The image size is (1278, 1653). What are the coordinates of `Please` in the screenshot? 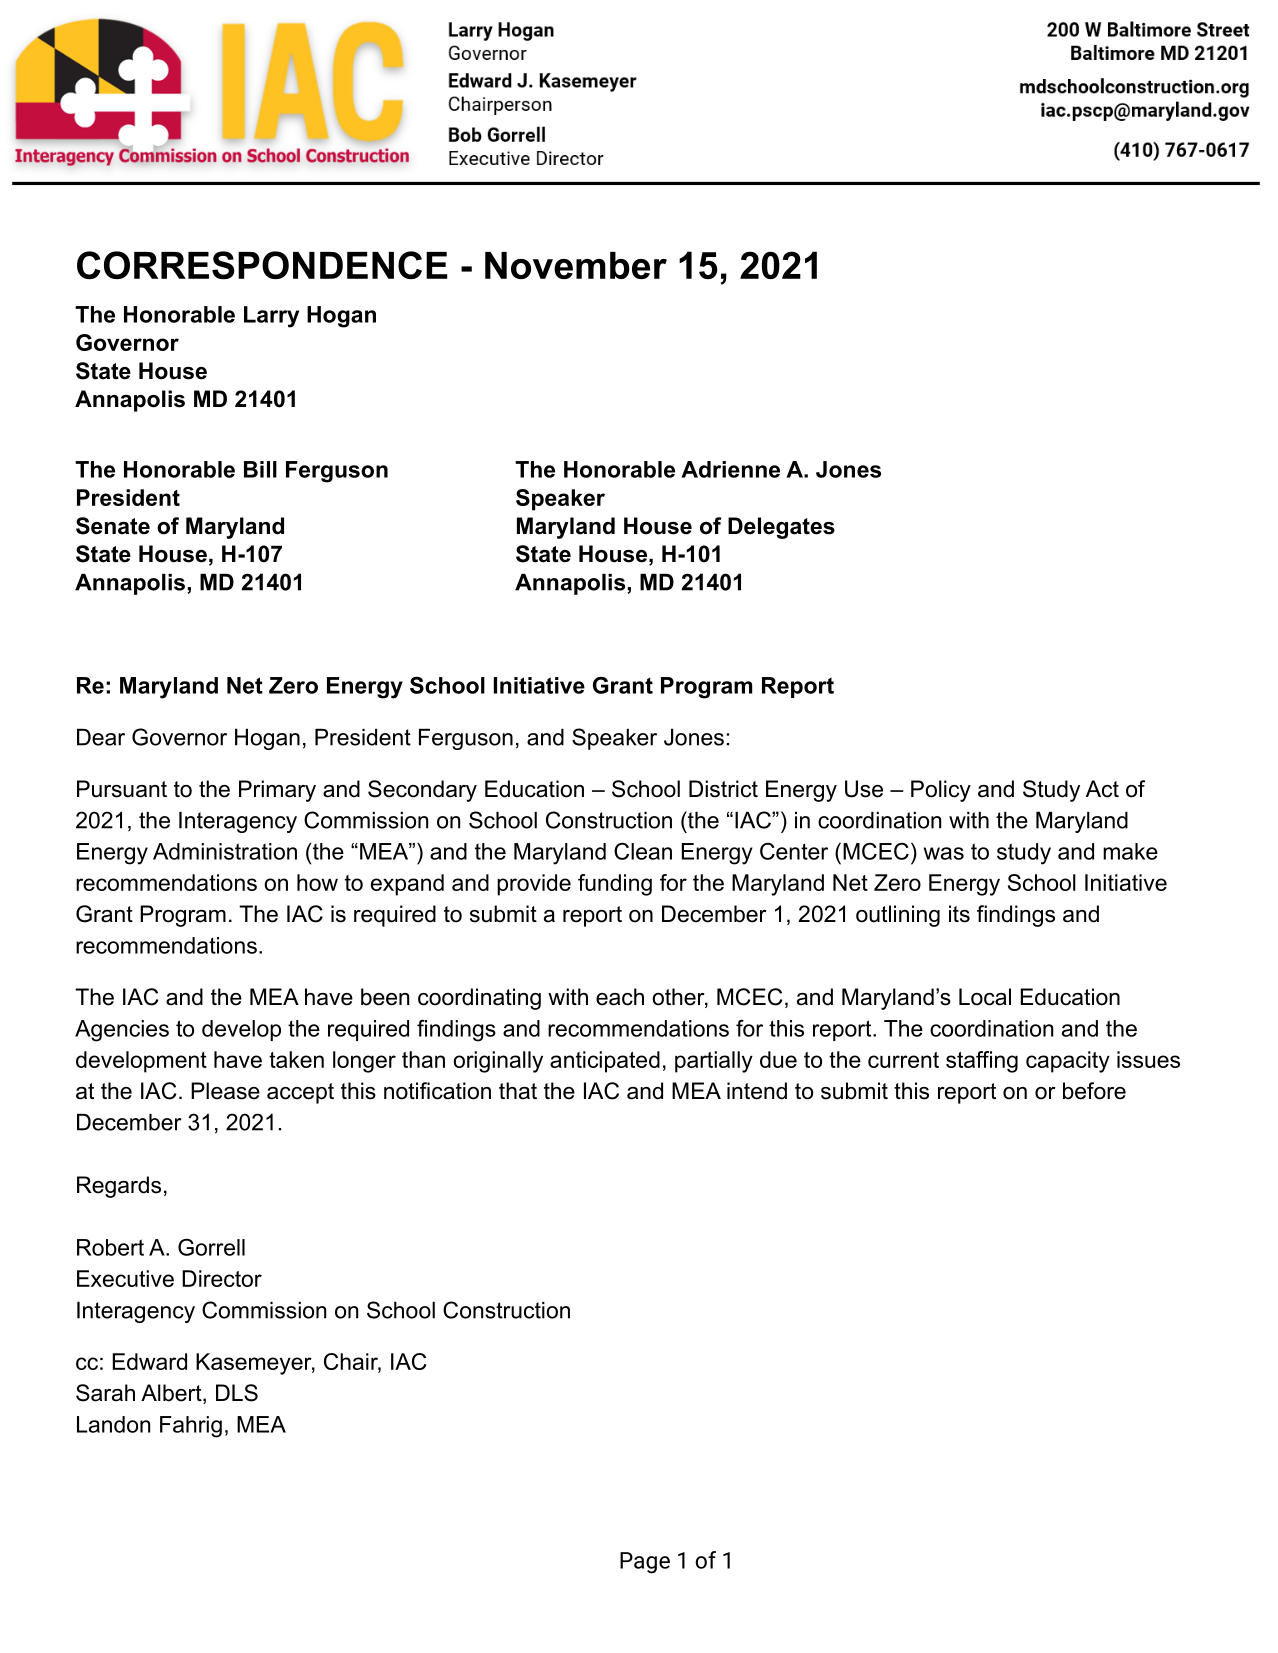 It's located at (225, 1091).
